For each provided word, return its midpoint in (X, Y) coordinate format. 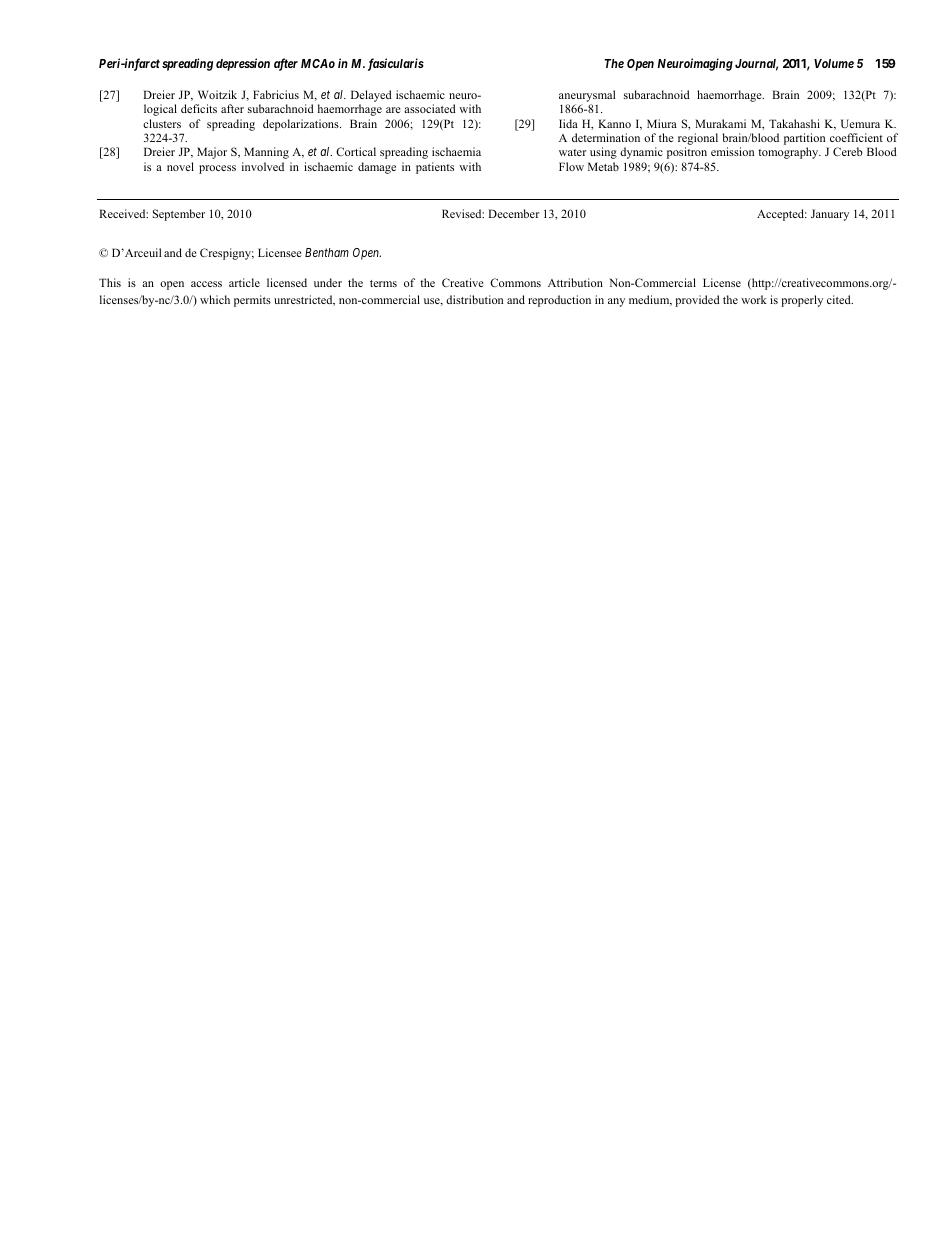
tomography (789, 153)
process (217, 169)
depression (243, 64)
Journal (756, 65)
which (215, 299)
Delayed (371, 97)
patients (435, 168)
